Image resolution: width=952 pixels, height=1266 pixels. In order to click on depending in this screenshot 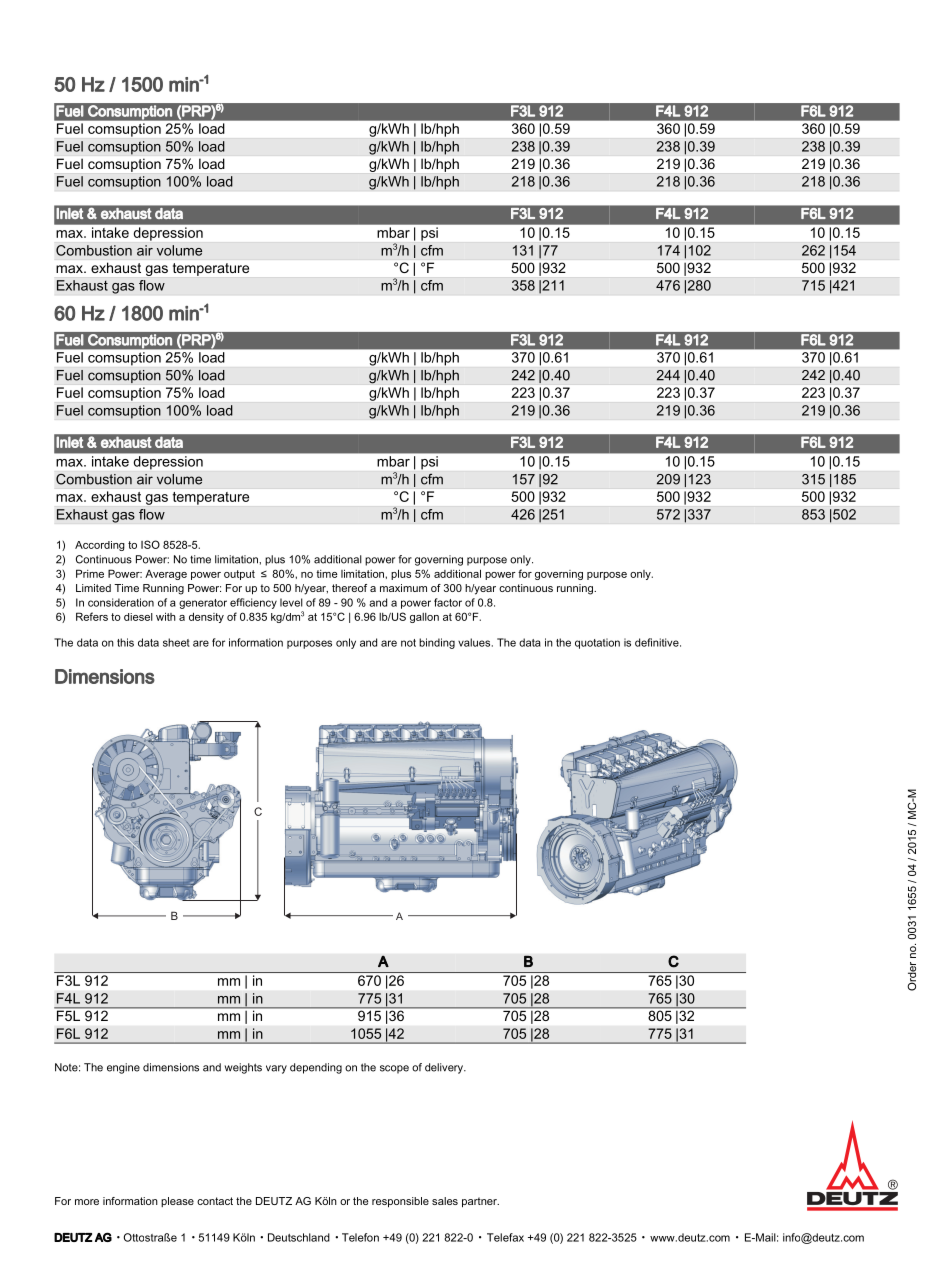, I will do `click(316, 1068)`.
